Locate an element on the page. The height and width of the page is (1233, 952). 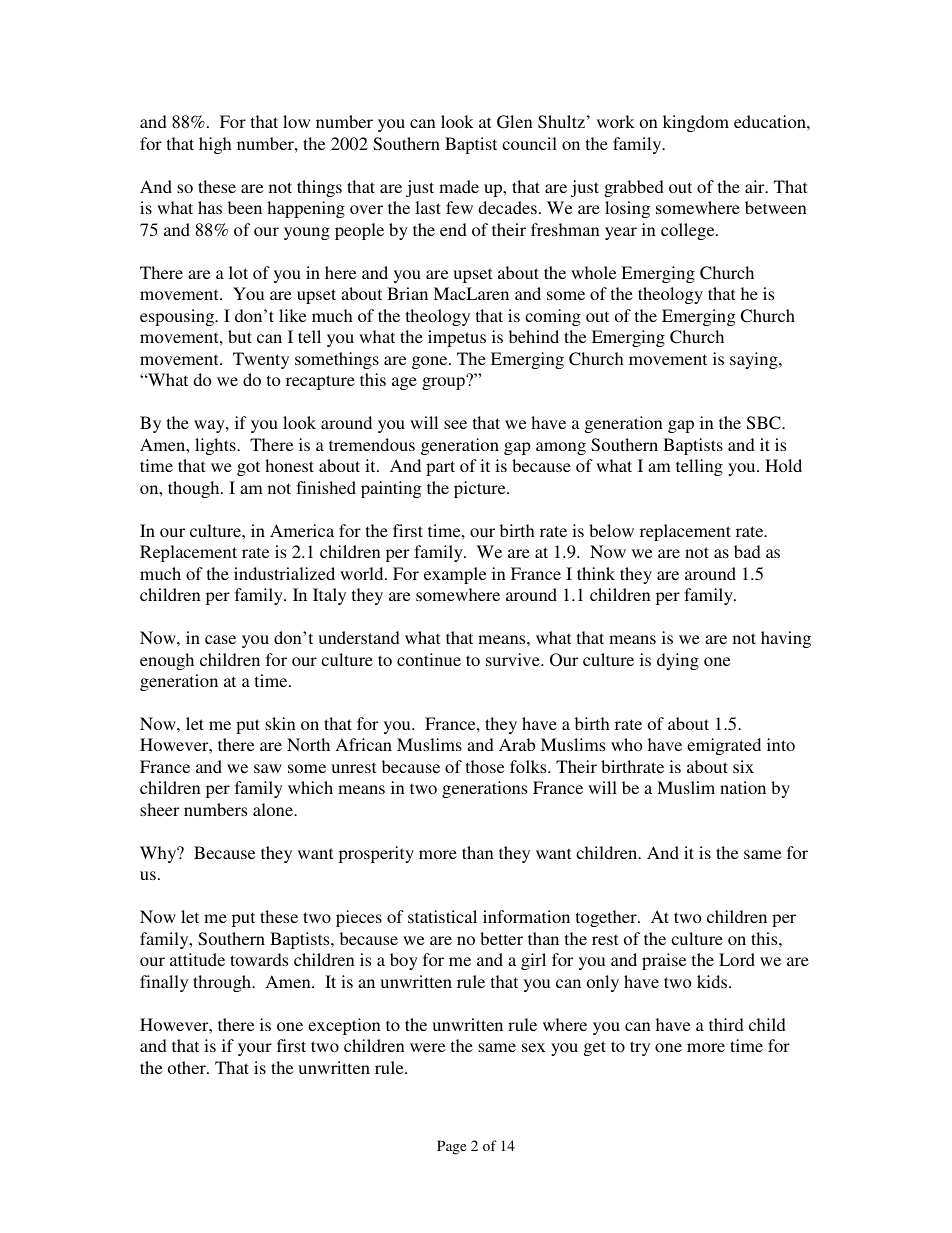
Page is located at coordinates (451, 1147).
